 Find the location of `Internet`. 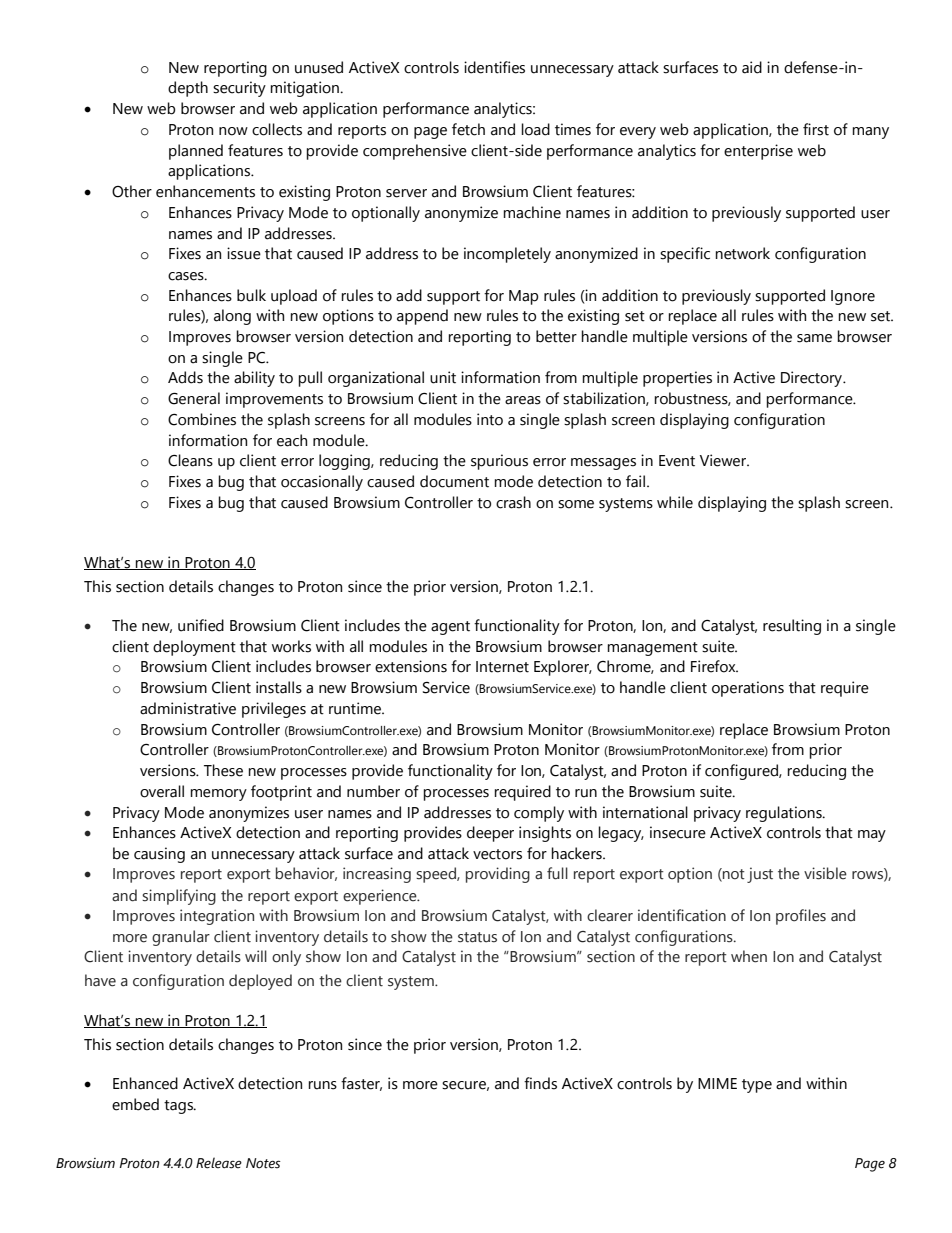

Internet is located at coordinates (502, 667).
